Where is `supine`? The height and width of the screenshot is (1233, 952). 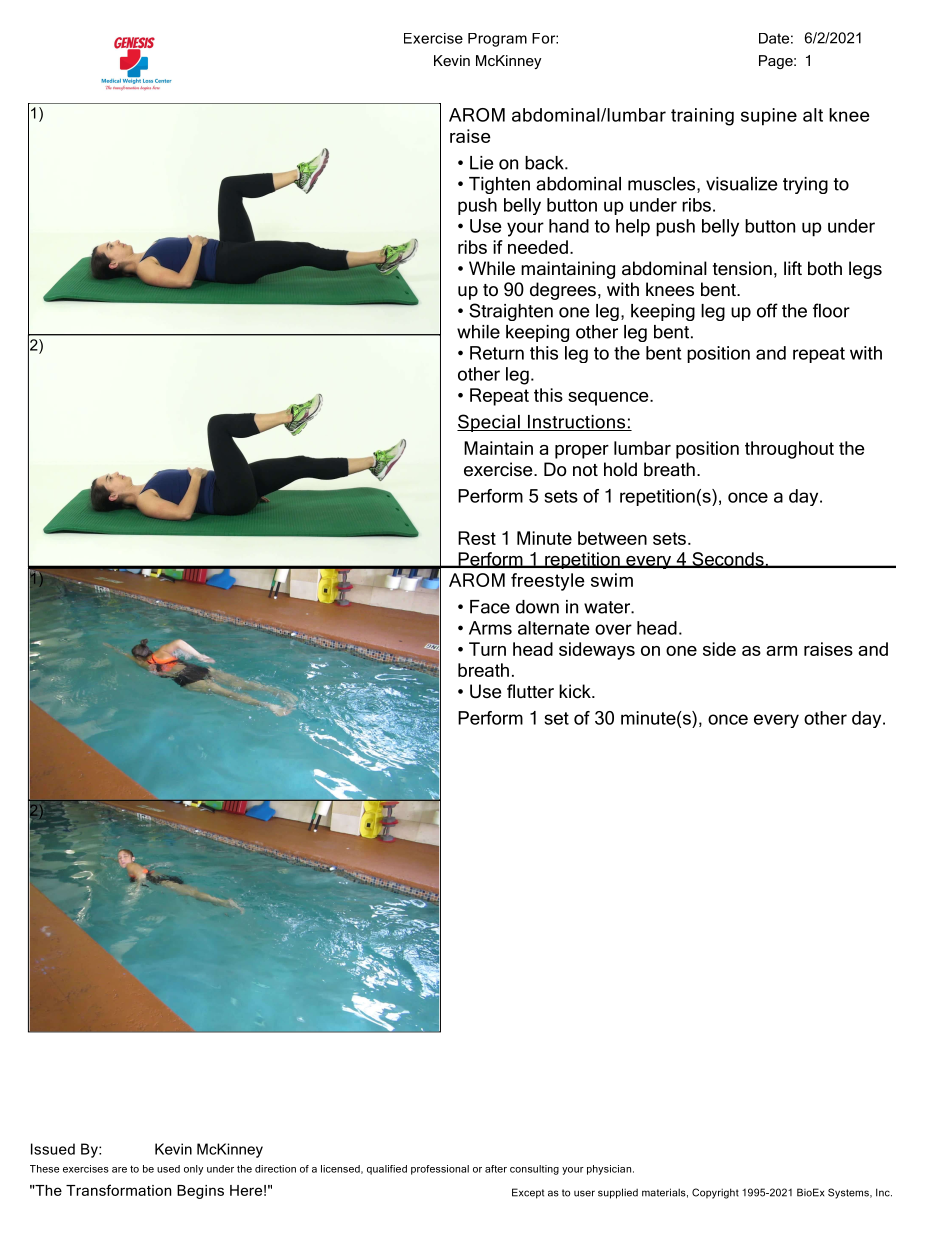 supine is located at coordinates (769, 117).
